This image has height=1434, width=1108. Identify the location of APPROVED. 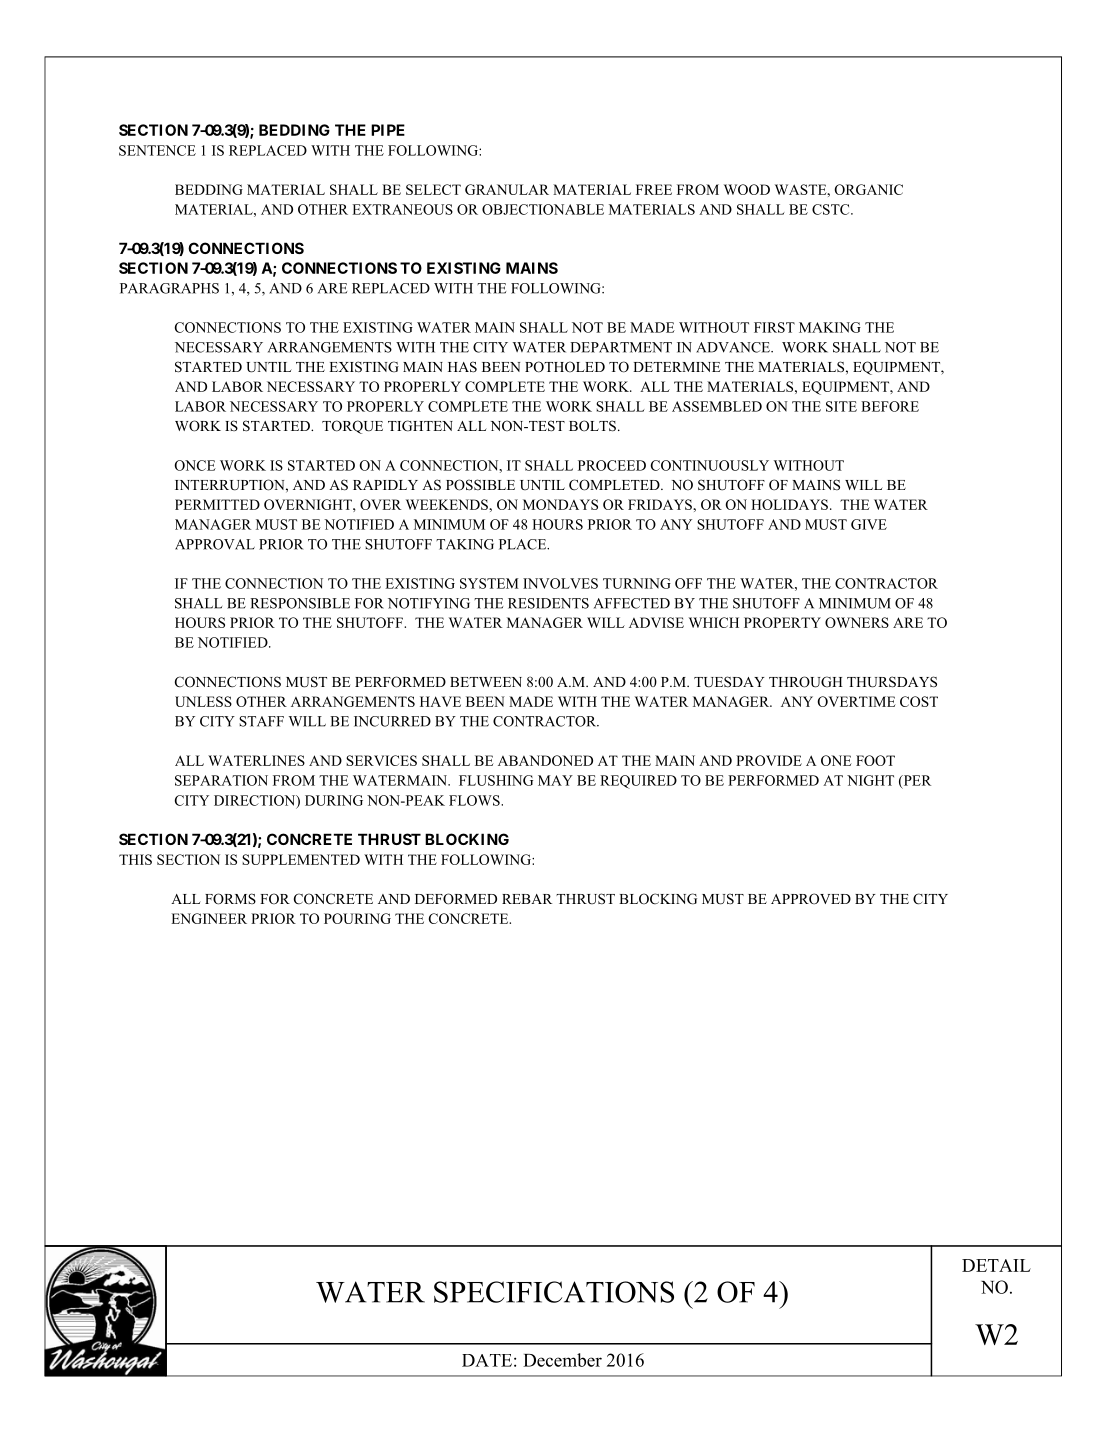
(811, 899).
